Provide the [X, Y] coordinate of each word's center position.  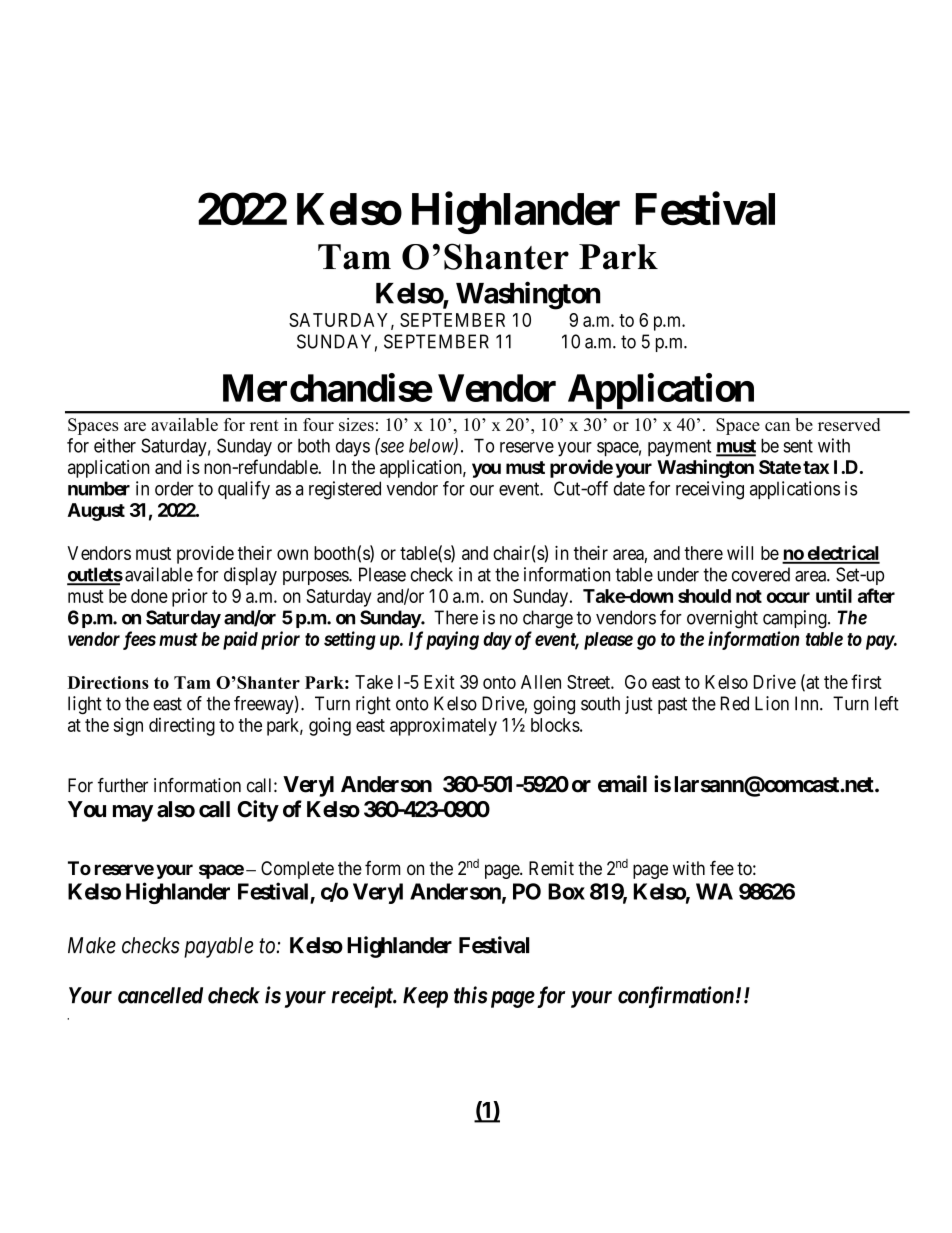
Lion [772, 703]
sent [798, 446]
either [115, 445]
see [392, 447]
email [622, 784]
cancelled [160, 995]
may [133, 813]
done [149, 596]
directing [182, 726]
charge [548, 619]
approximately [443, 726]
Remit [551, 868]
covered [761, 574]
